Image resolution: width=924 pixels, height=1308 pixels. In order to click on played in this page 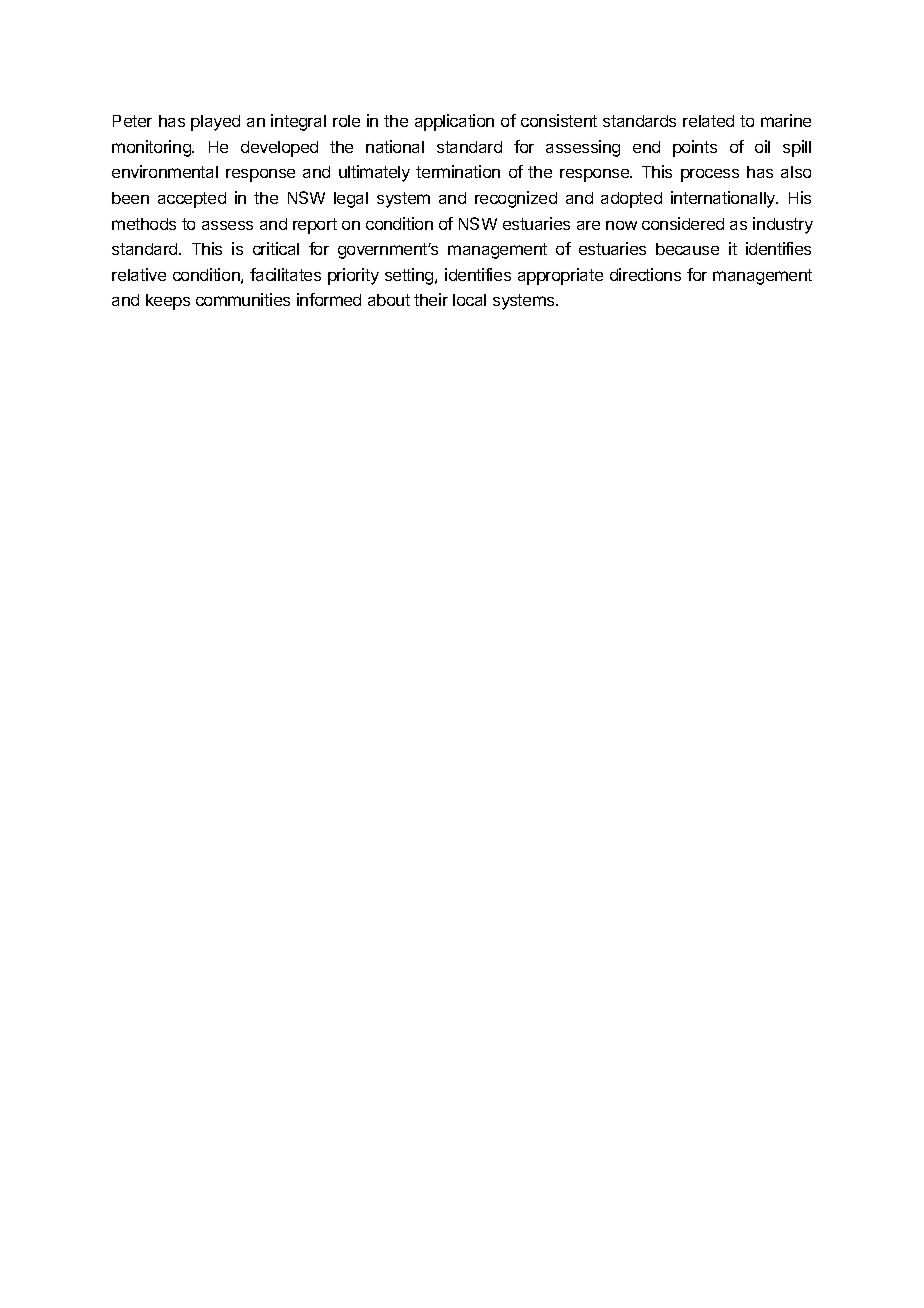, I will do `click(215, 123)`.
